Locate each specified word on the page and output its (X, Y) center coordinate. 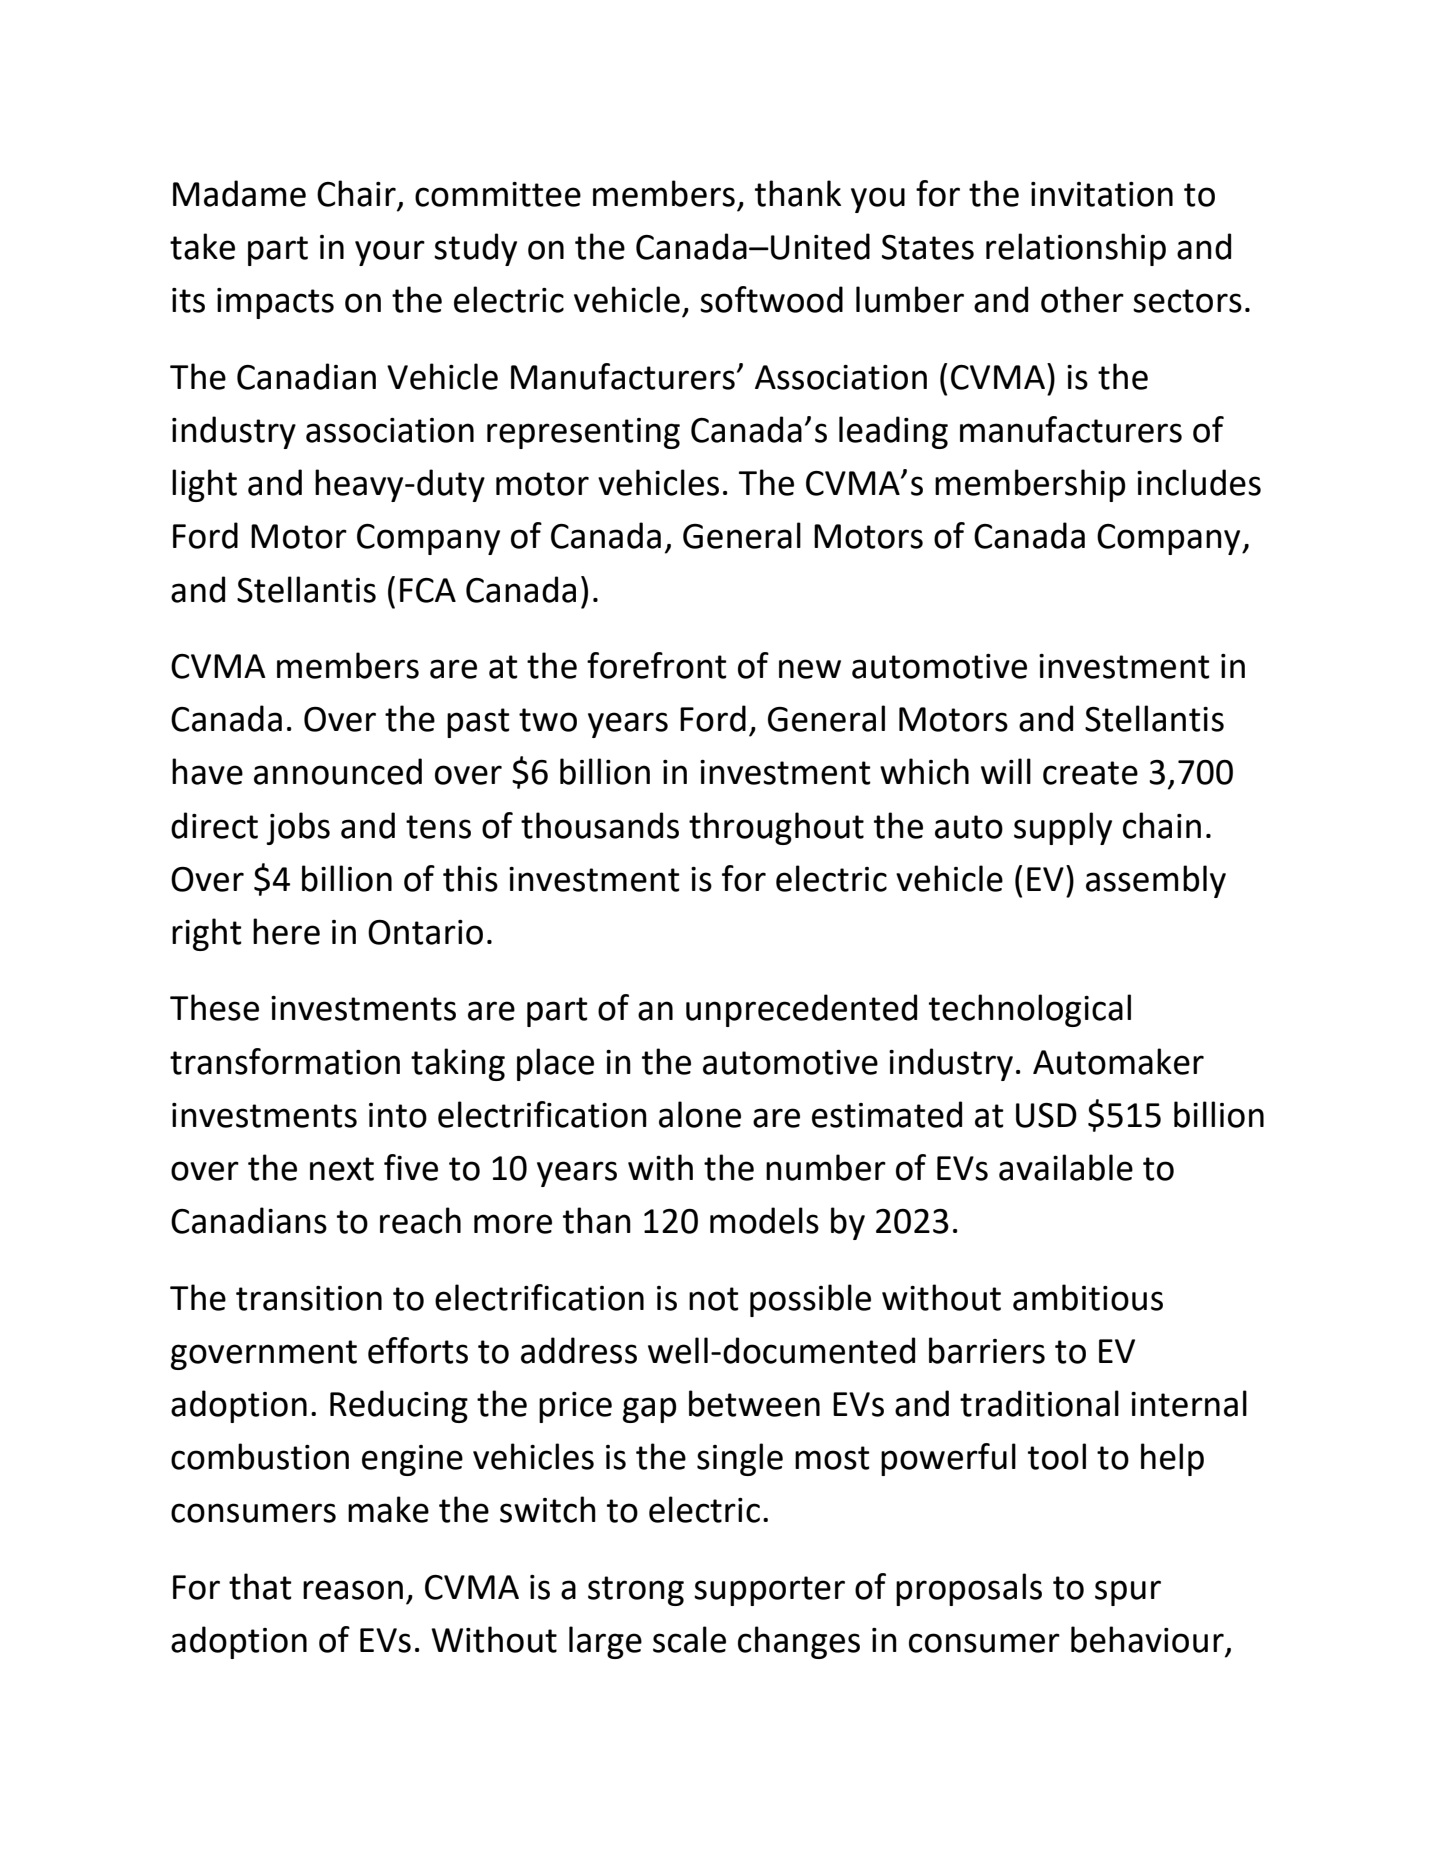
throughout (776, 828)
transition (309, 1298)
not (714, 1299)
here (286, 931)
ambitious (1088, 1297)
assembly (1156, 881)
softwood (771, 299)
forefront (657, 665)
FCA (428, 590)
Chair (357, 194)
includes (1199, 482)
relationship (1076, 249)
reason (353, 1590)
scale (689, 1639)
